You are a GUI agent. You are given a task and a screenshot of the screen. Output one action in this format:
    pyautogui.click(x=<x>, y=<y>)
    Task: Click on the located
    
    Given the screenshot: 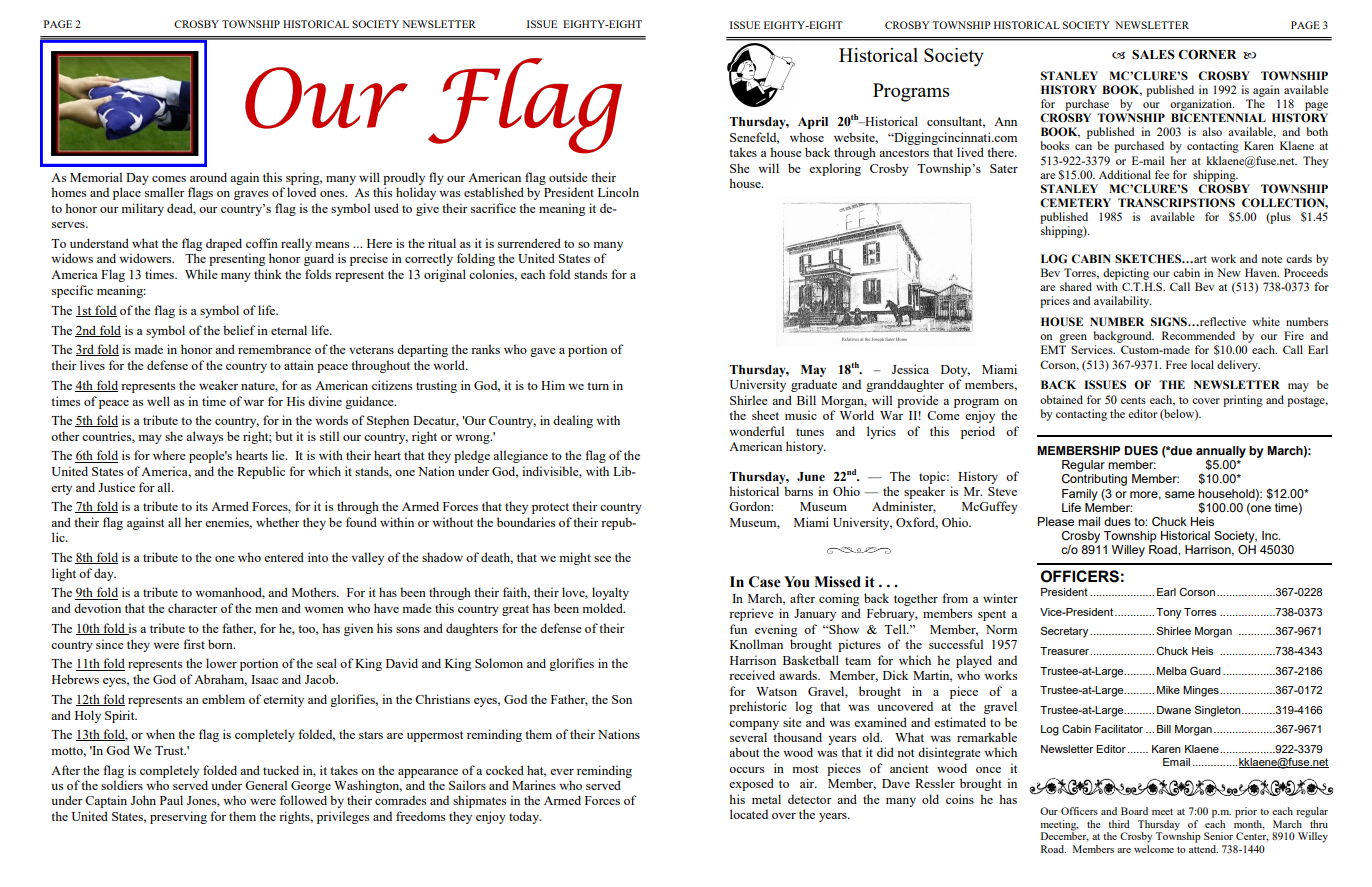 What is the action you would take?
    pyautogui.click(x=749, y=814)
